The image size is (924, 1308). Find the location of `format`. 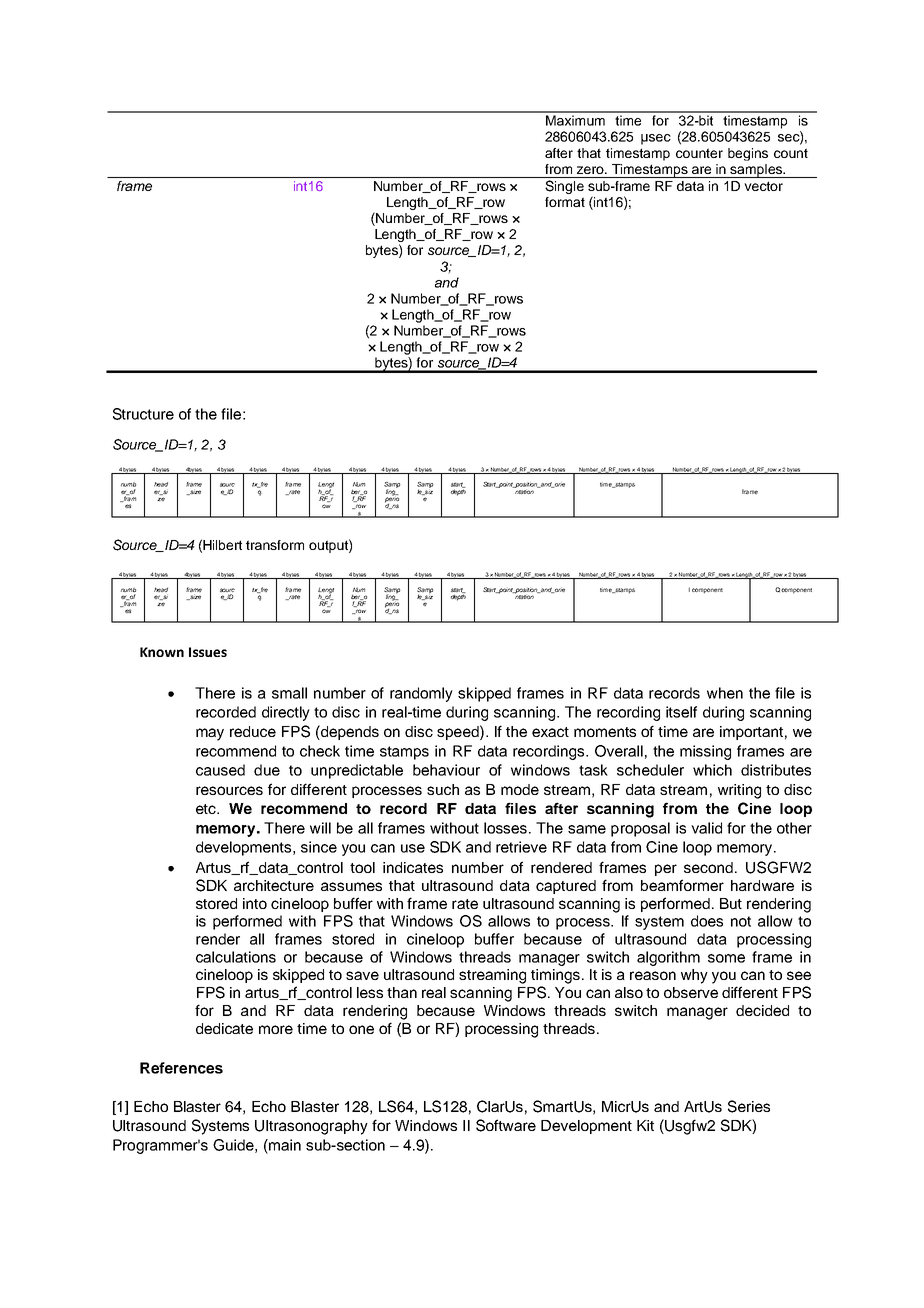

format is located at coordinates (565, 202).
